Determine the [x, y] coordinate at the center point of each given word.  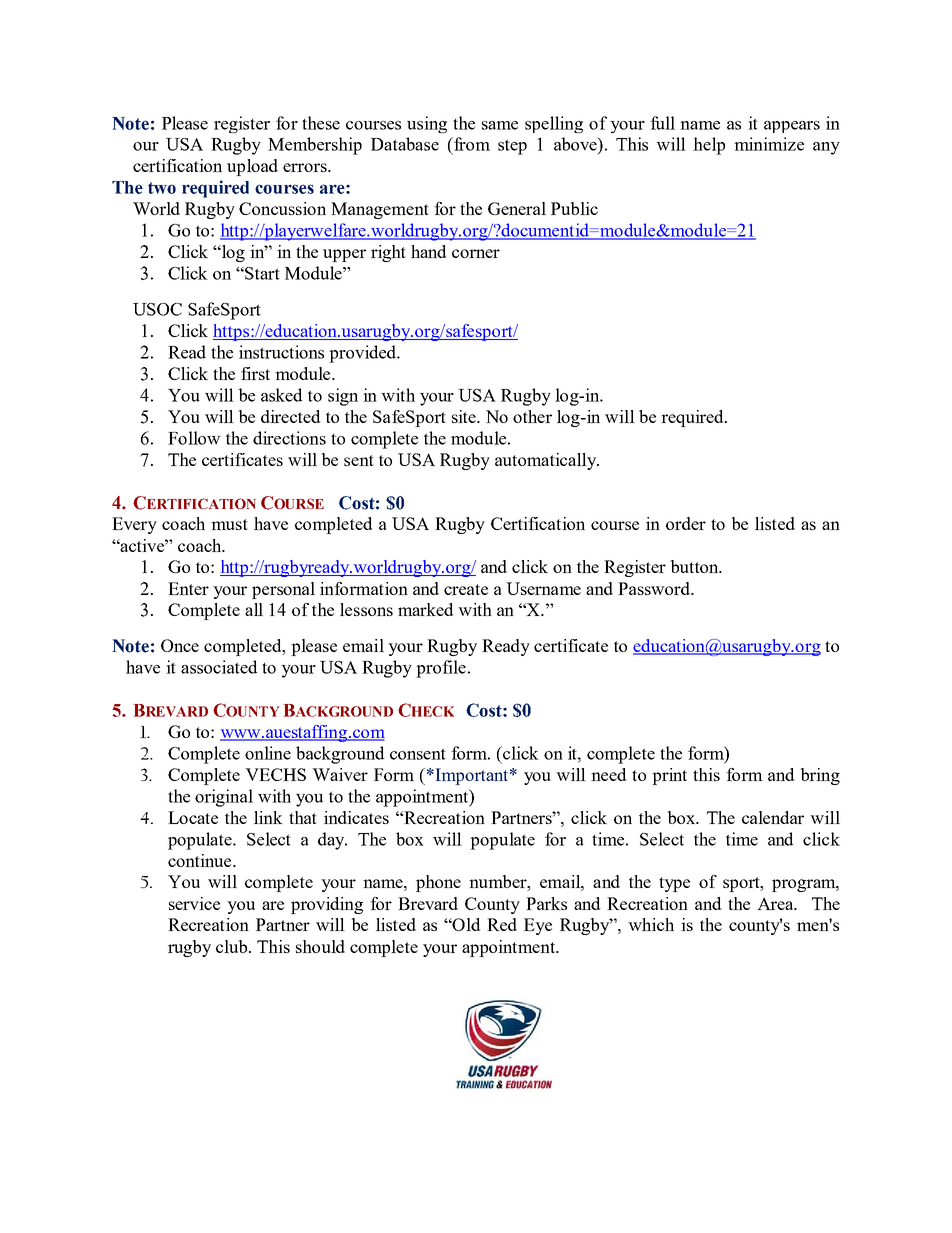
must [229, 524]
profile [441, 669]
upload [252, 167]
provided [364, 354]
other [532, 416]
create [466, 589]
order [686, 523]
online [268, 753]
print [669, 776]
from [471, 144]
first [255, 373]
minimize [769, 144]
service [194, 903]
